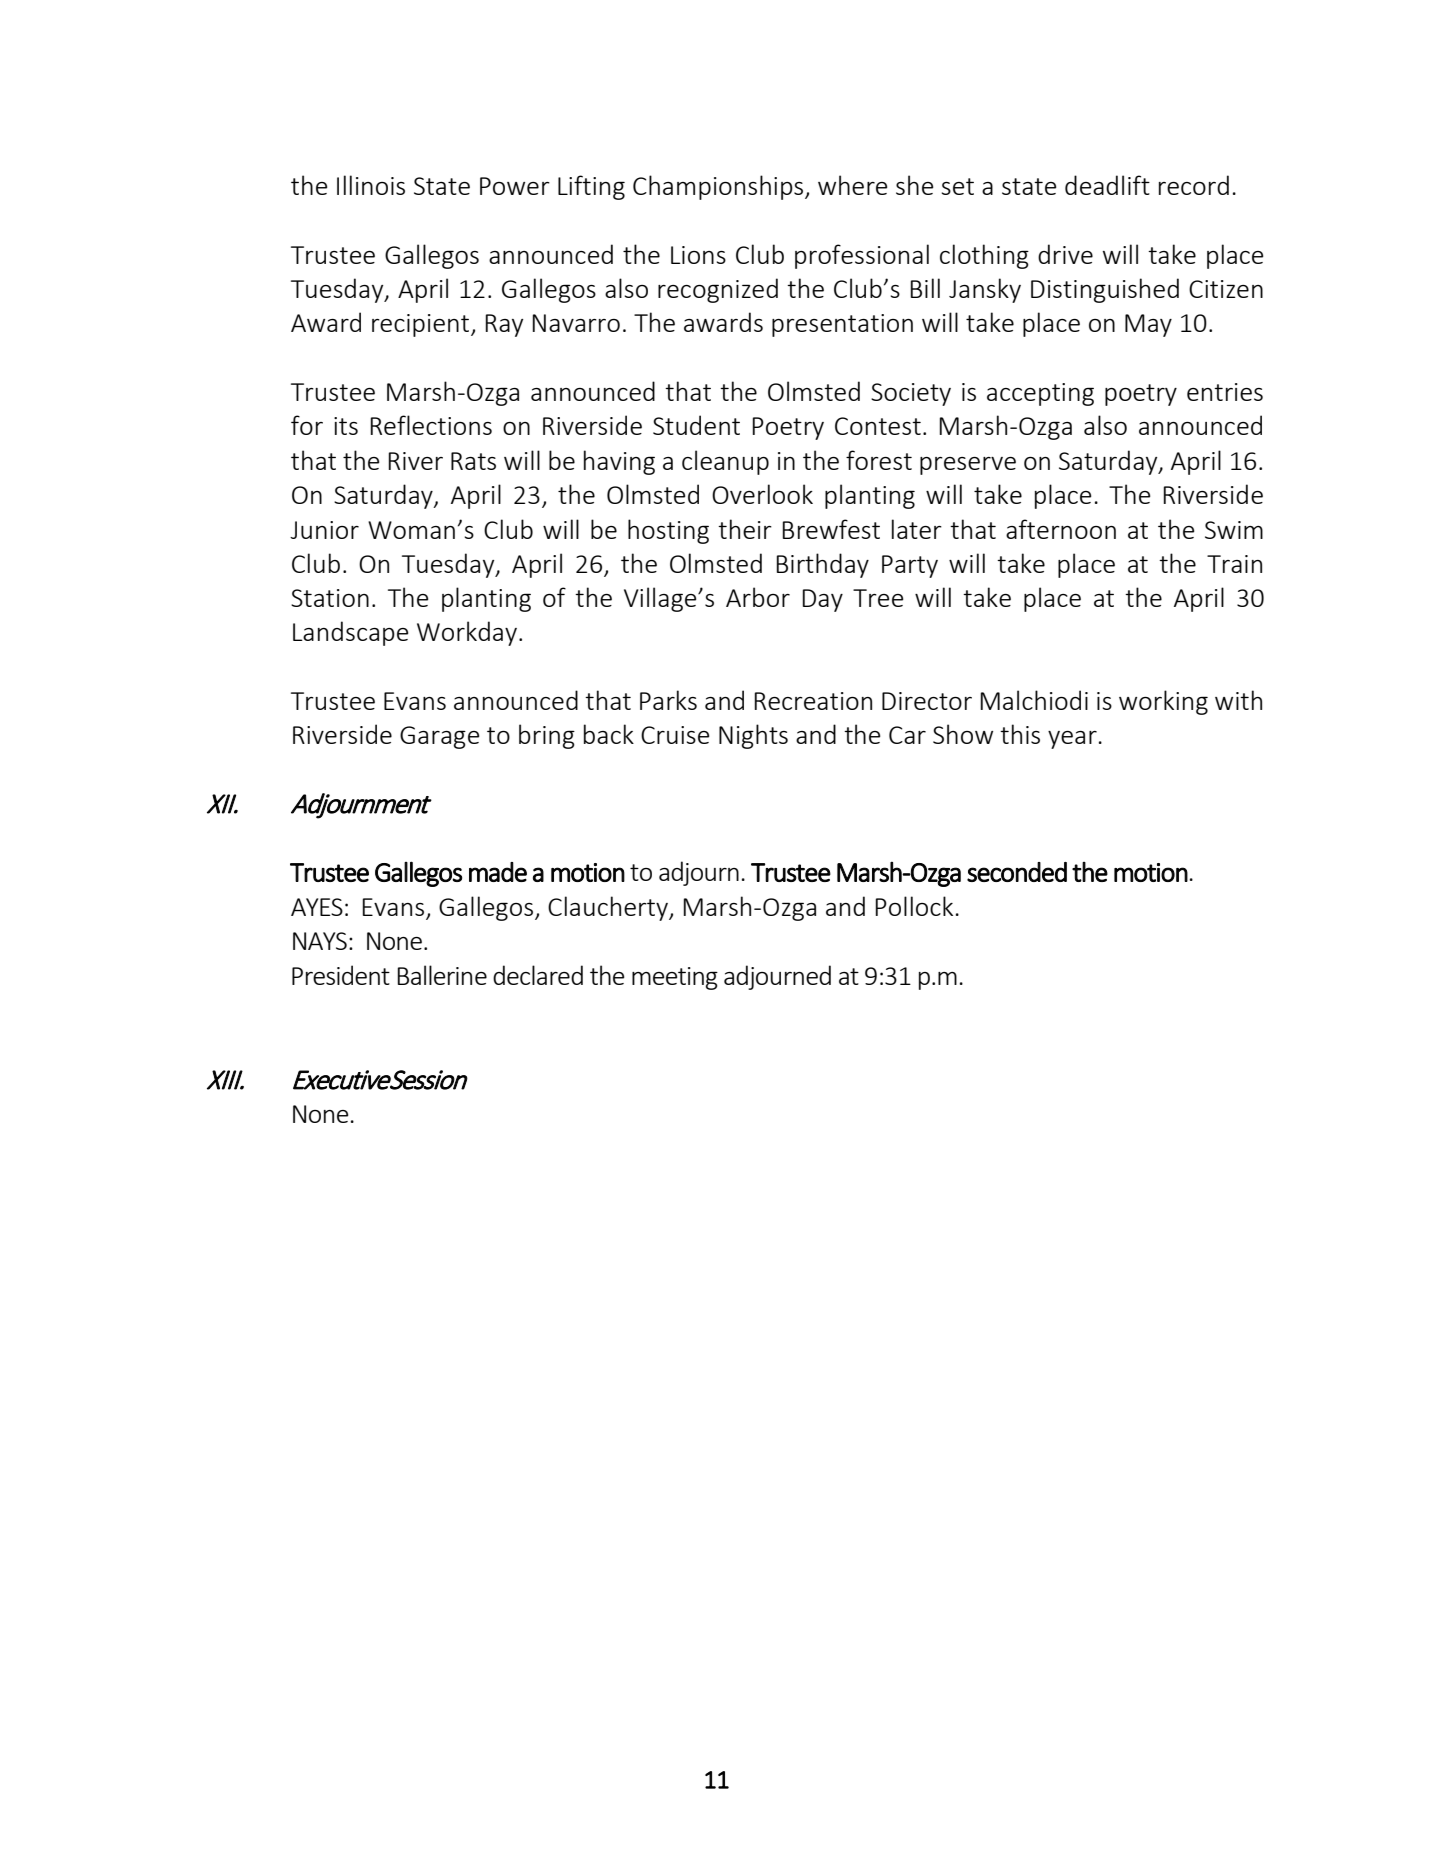 This page has width=1433, height=1855. Describe the element at coordinates (719, 187) in the page. I see `Championships` at that location.
